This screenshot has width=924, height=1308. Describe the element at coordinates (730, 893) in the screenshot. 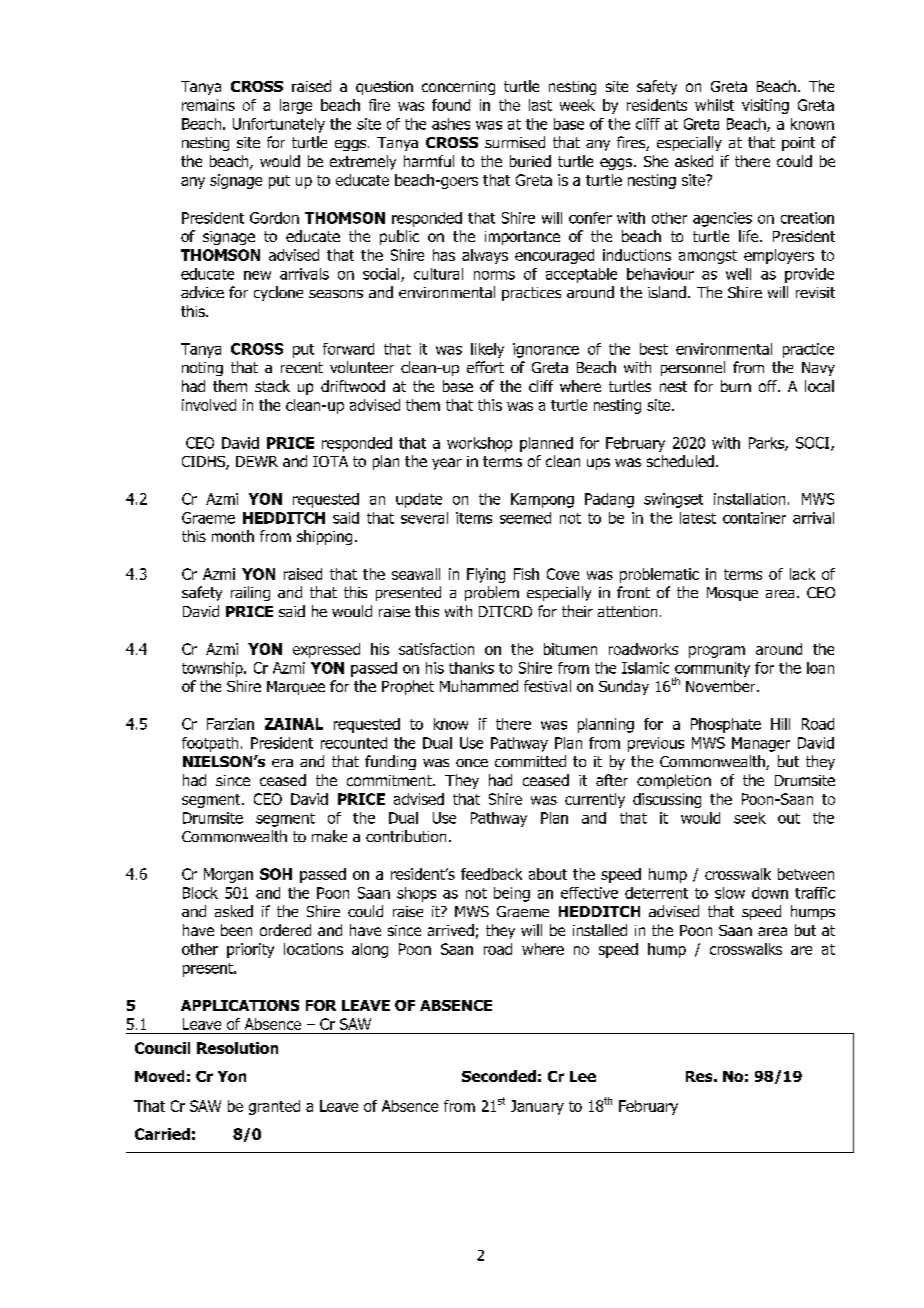

I see `slow` at that location.
